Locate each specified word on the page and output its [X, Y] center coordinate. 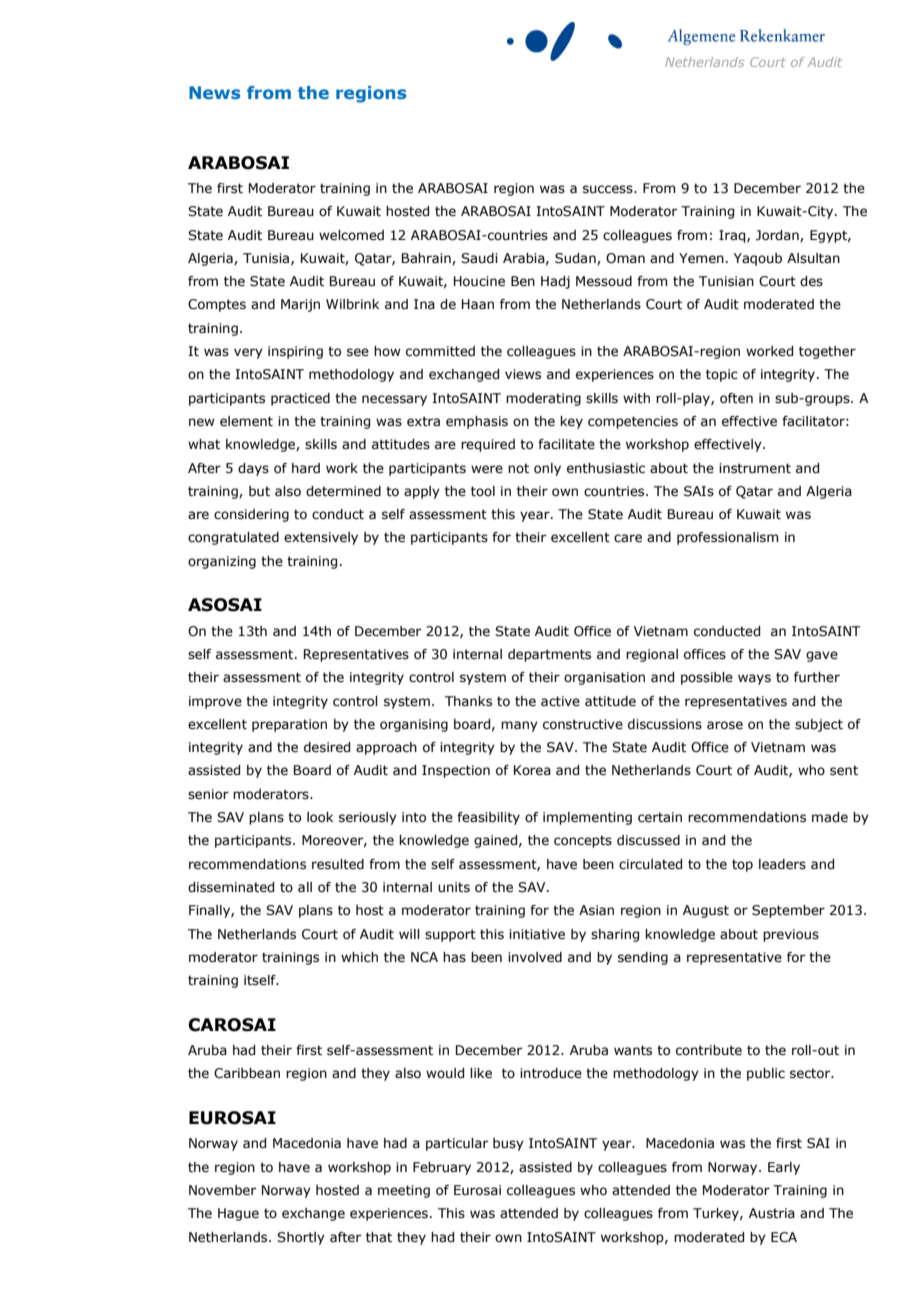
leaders [782, 864]
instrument [755, 468]
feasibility [488, 818]
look [320, 817]
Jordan [778, 236]
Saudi [479, 258]
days [253, 469]
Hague [238, 1214]
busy [508, 1144]
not [518, 468]
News [214, 92]
